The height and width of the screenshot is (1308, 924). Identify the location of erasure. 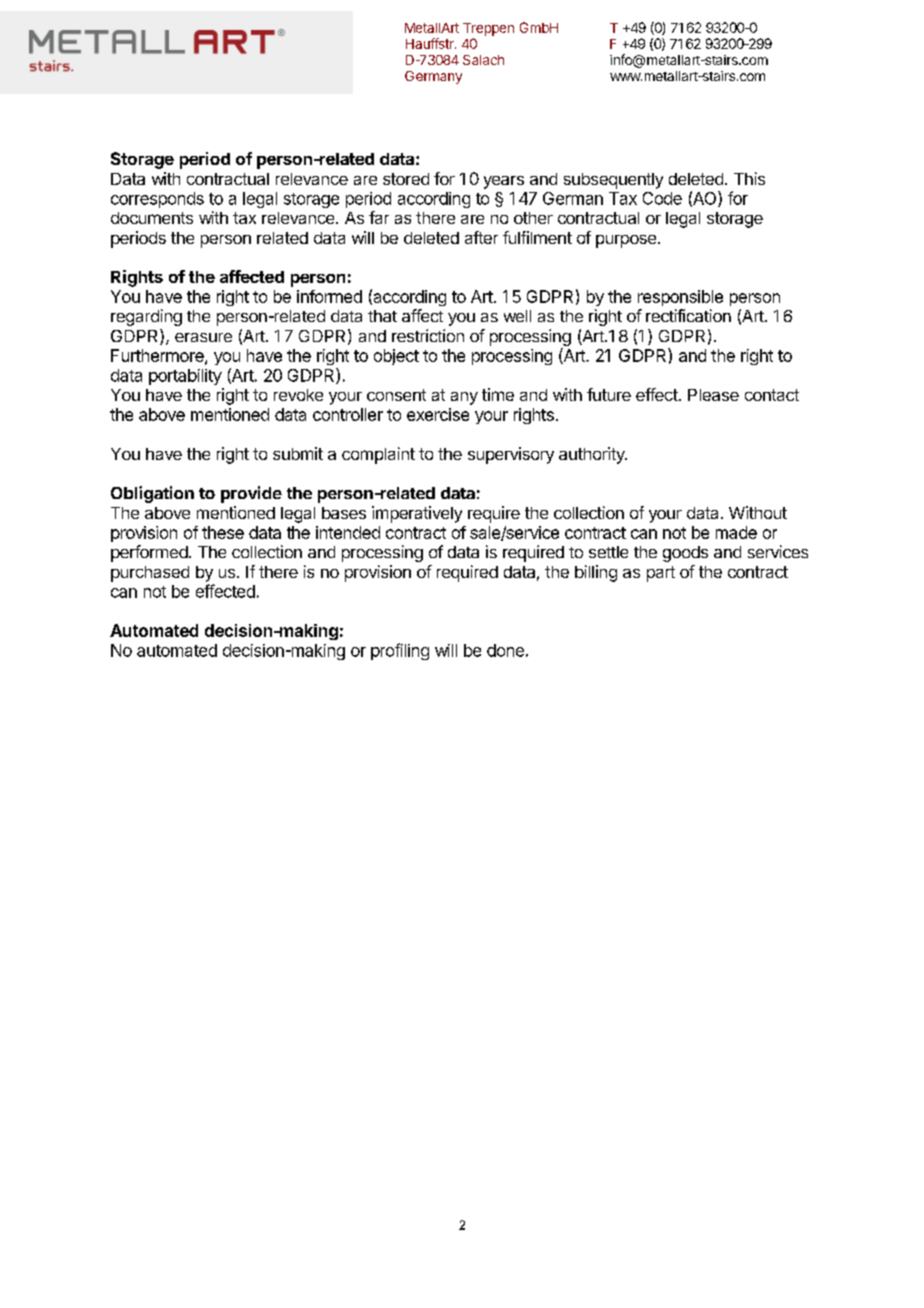
(203, 337).
